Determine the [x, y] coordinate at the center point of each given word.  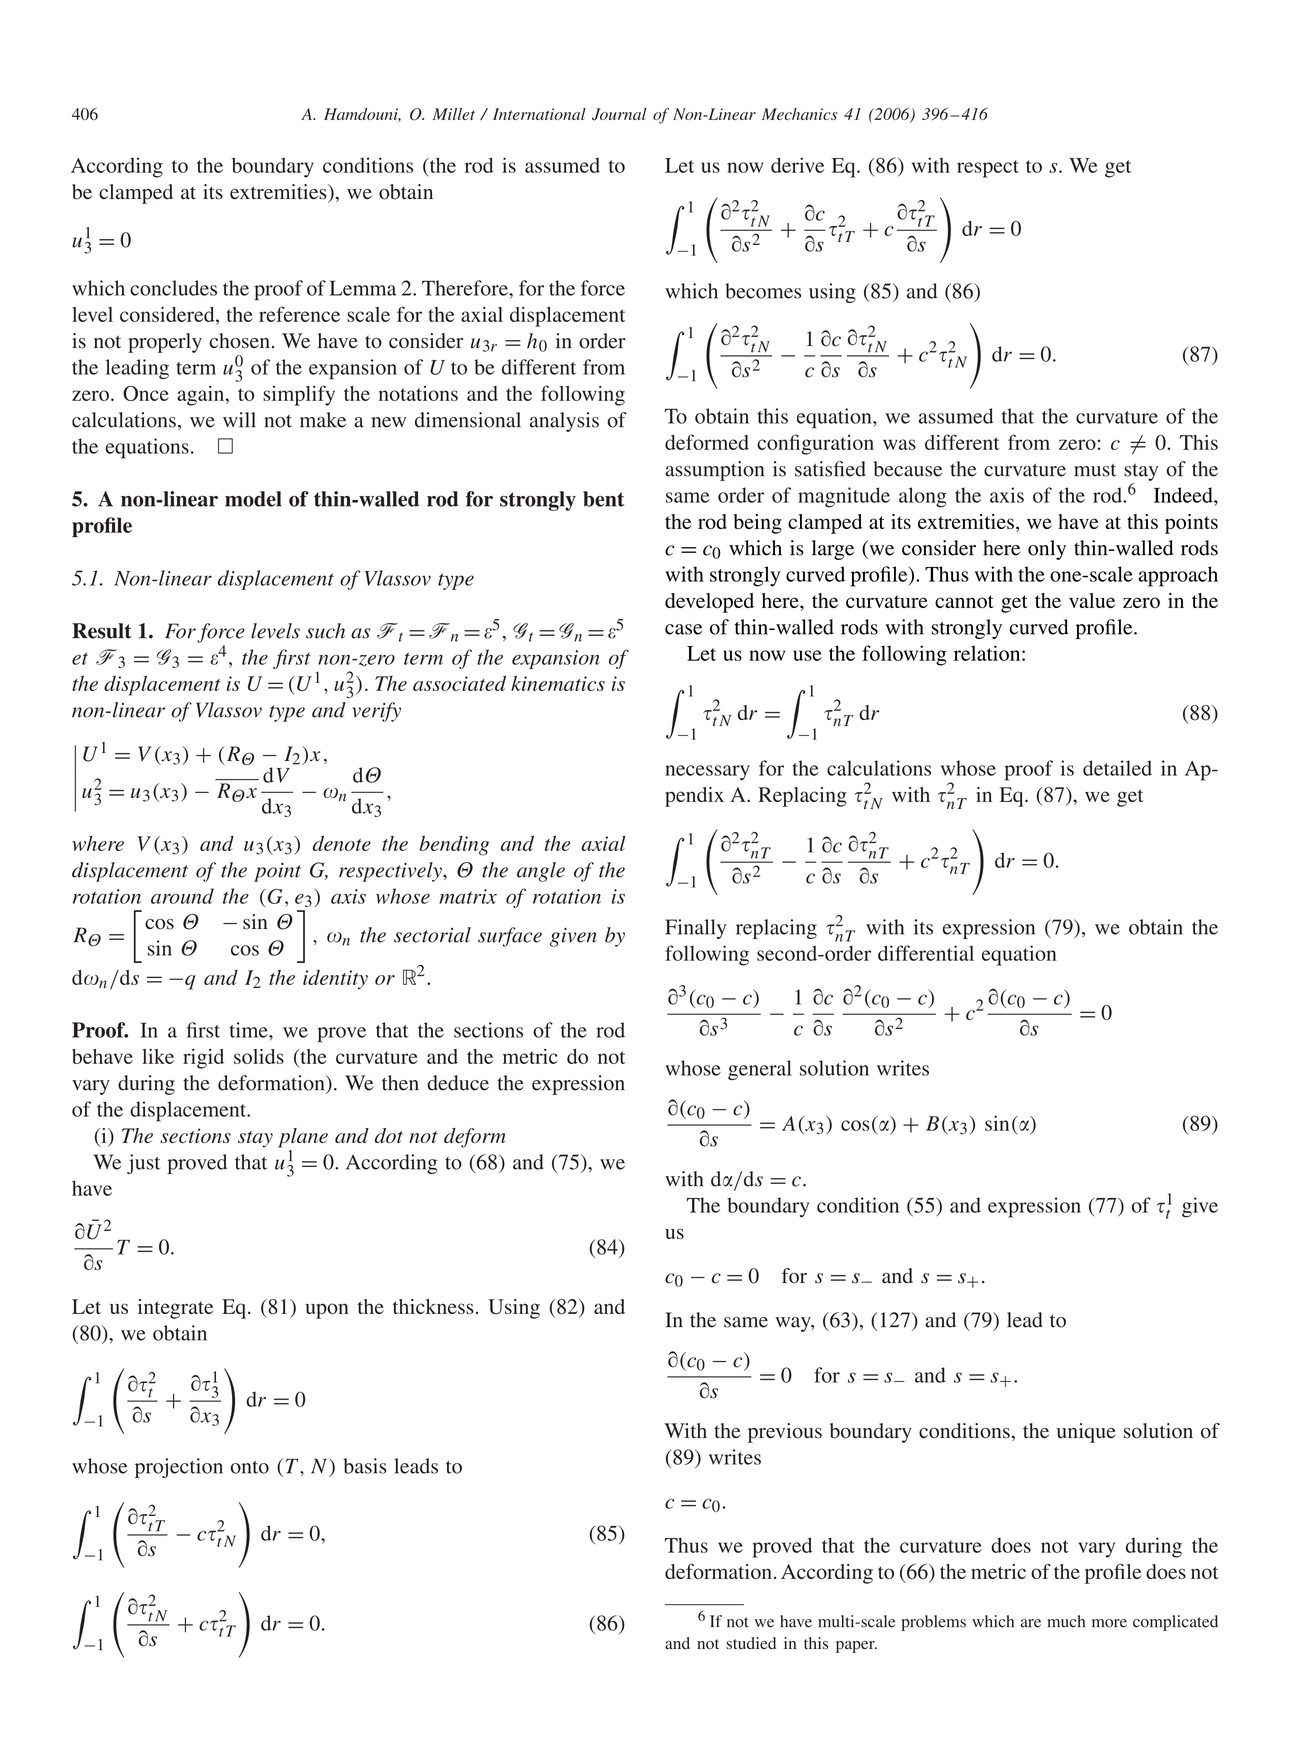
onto [249, 1467]
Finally [695, 929]
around [182, 896]
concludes [173, 288]
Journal [619, 114]
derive [797, 165]
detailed [1117, 768]
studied [751, 1643]
